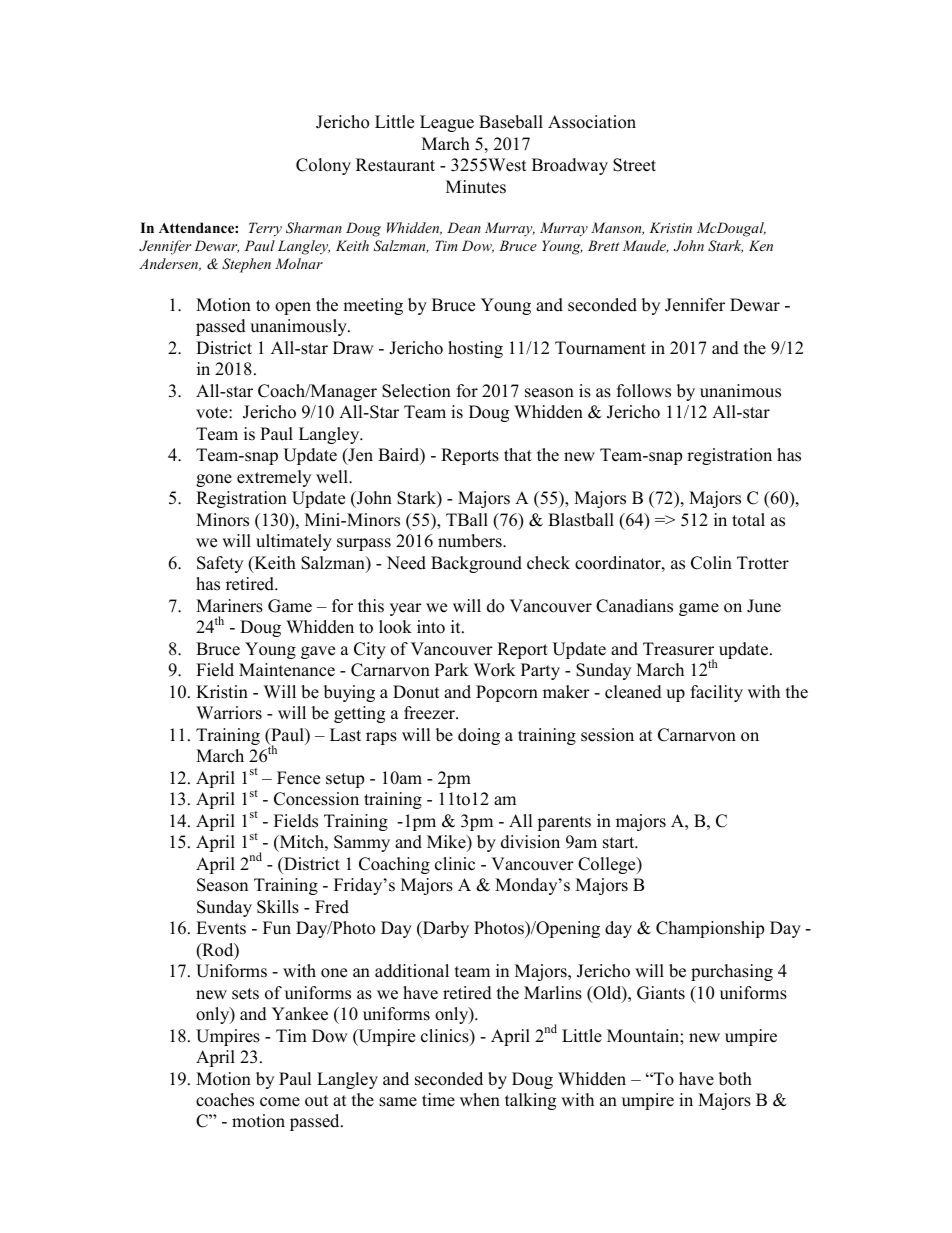  I want to click on vote, so click(213, 413).
